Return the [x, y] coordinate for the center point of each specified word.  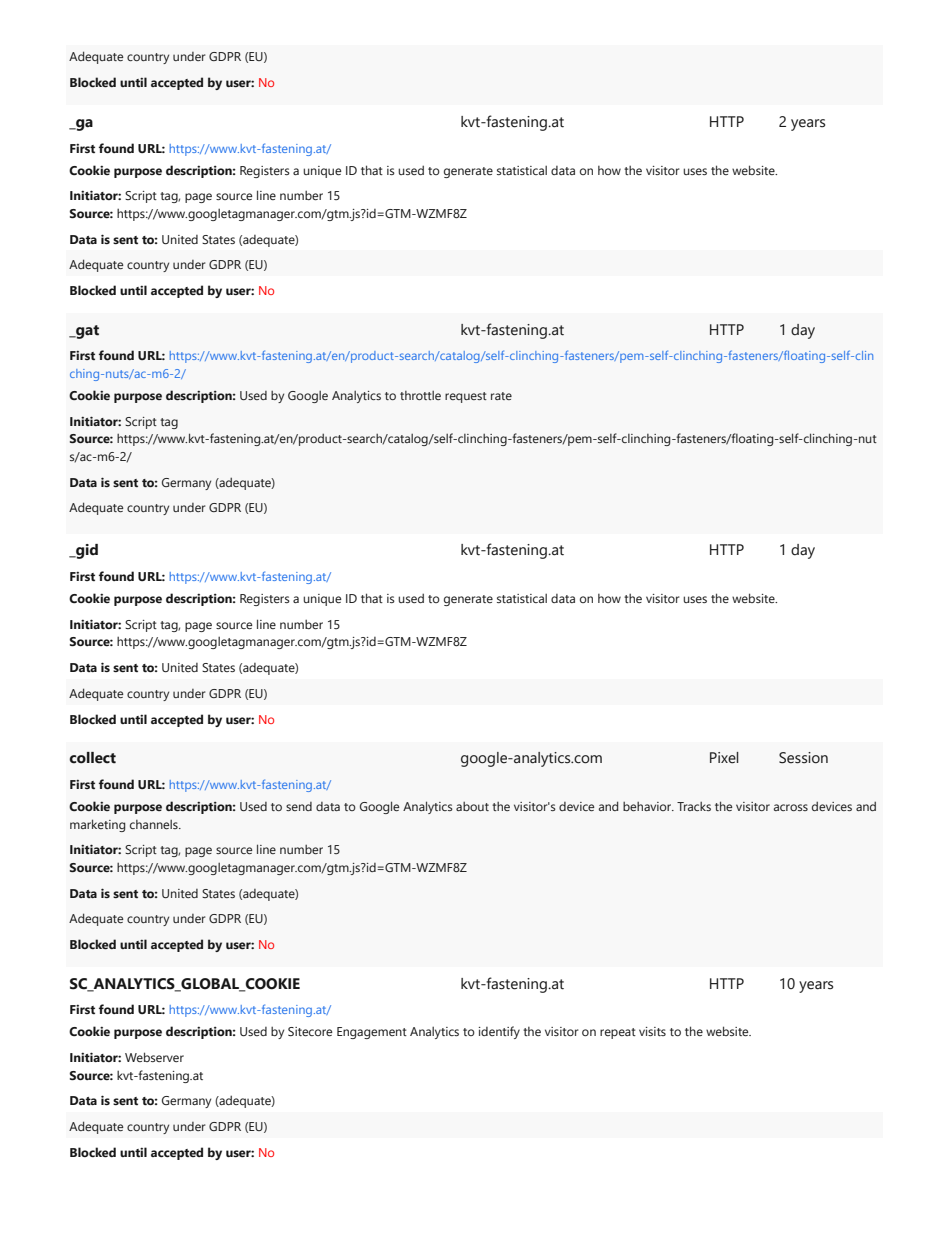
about [472, 806]
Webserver [154, 1057]
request [466, 397]
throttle [420, 395]
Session [803, 758]
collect [92, 758]
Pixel [724, 758]
